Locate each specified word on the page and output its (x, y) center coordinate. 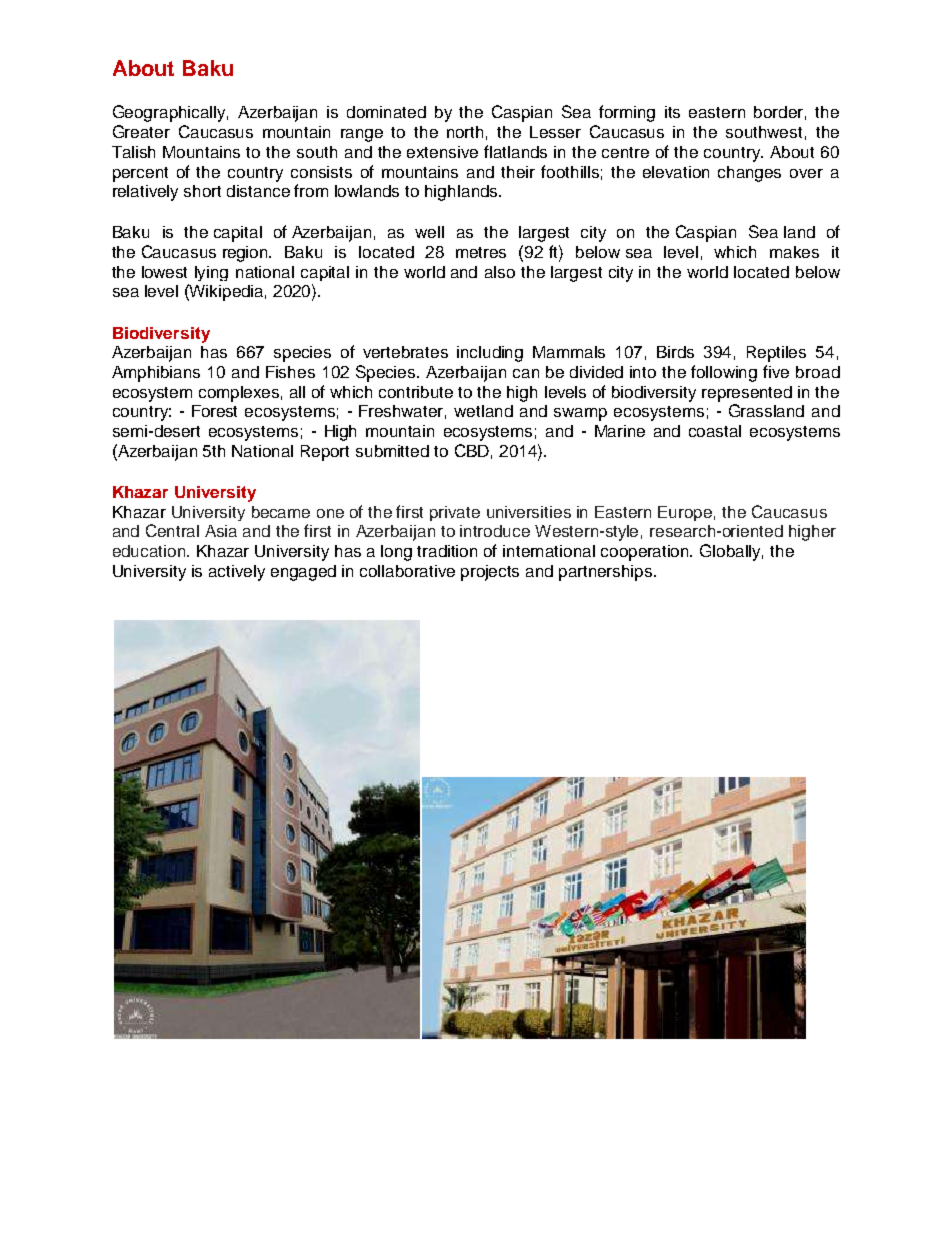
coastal (715, 431)
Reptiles (776, 354)
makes (794, 252)
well (429, 232)
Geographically (170, 113)
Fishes (290, 372)
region (247, 254)
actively (237, 573)
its (672, 112)
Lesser (555, 132)
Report (325, 453)
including (490, 354)
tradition (447, 551)
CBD (472, 450)
